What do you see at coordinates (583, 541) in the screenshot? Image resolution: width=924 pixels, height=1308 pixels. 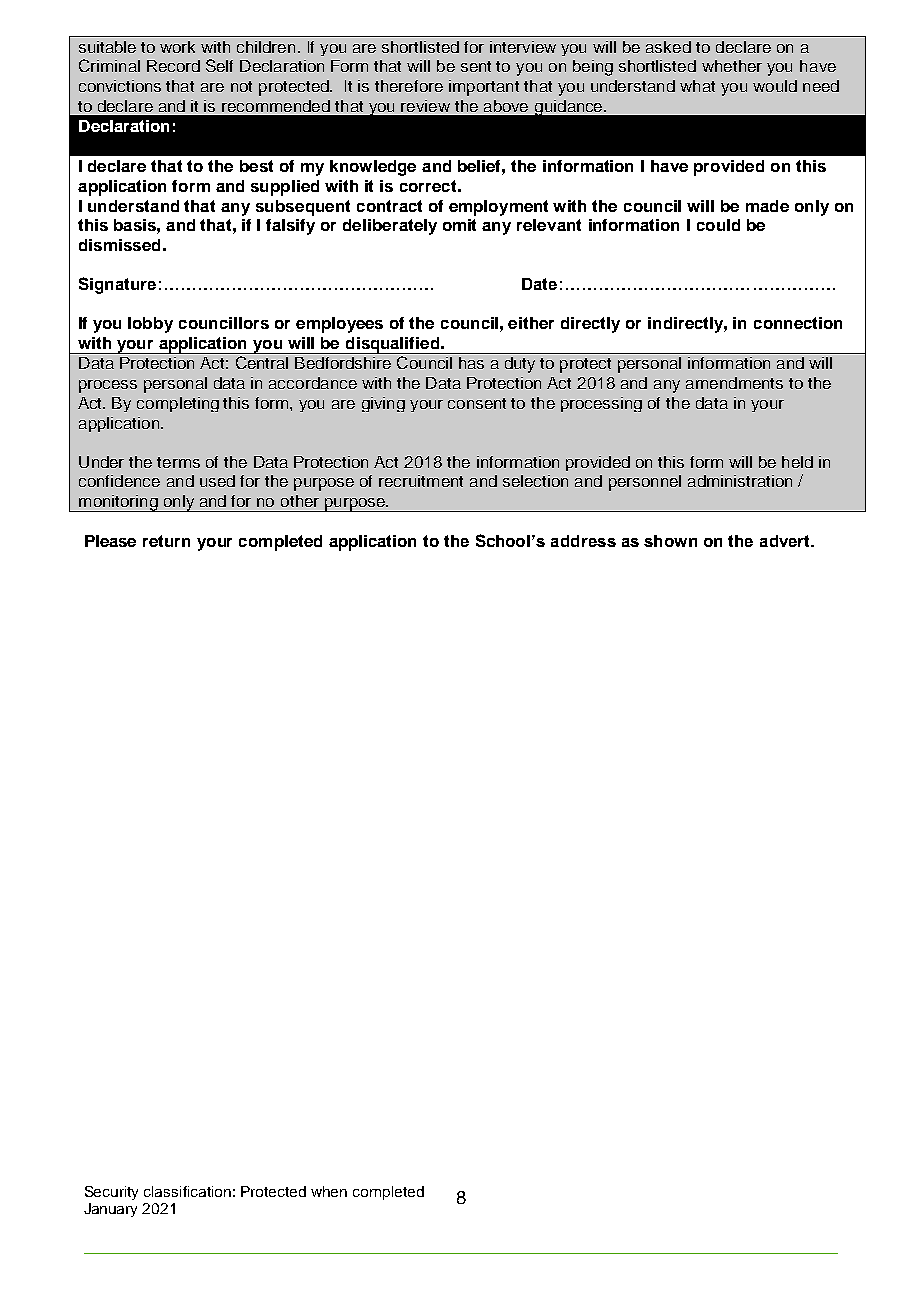 I see `address` at bounding box center [583, 541].
